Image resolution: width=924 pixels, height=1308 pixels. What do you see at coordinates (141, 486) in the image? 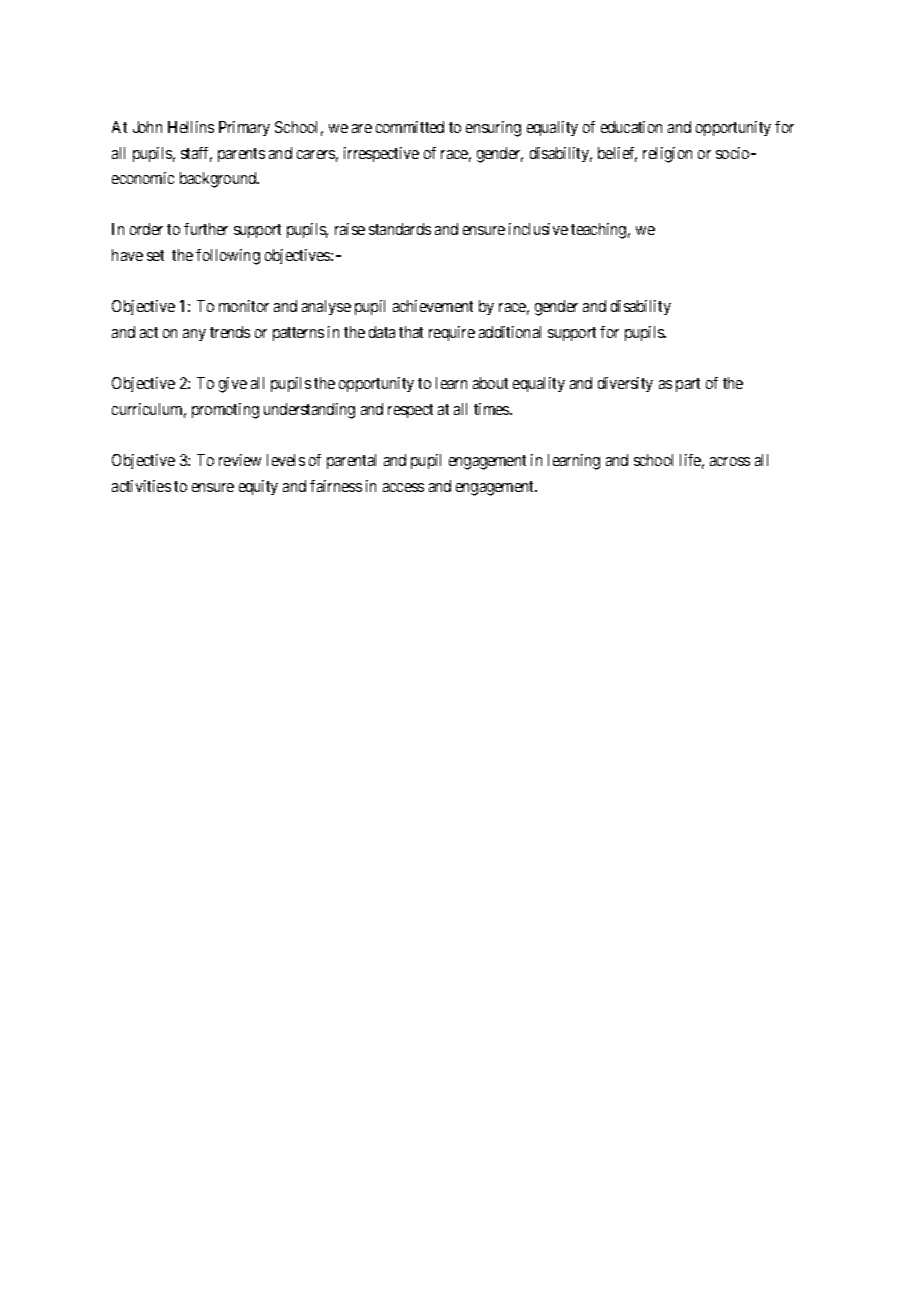
I see `activities` at bounding box center [141, 486].
